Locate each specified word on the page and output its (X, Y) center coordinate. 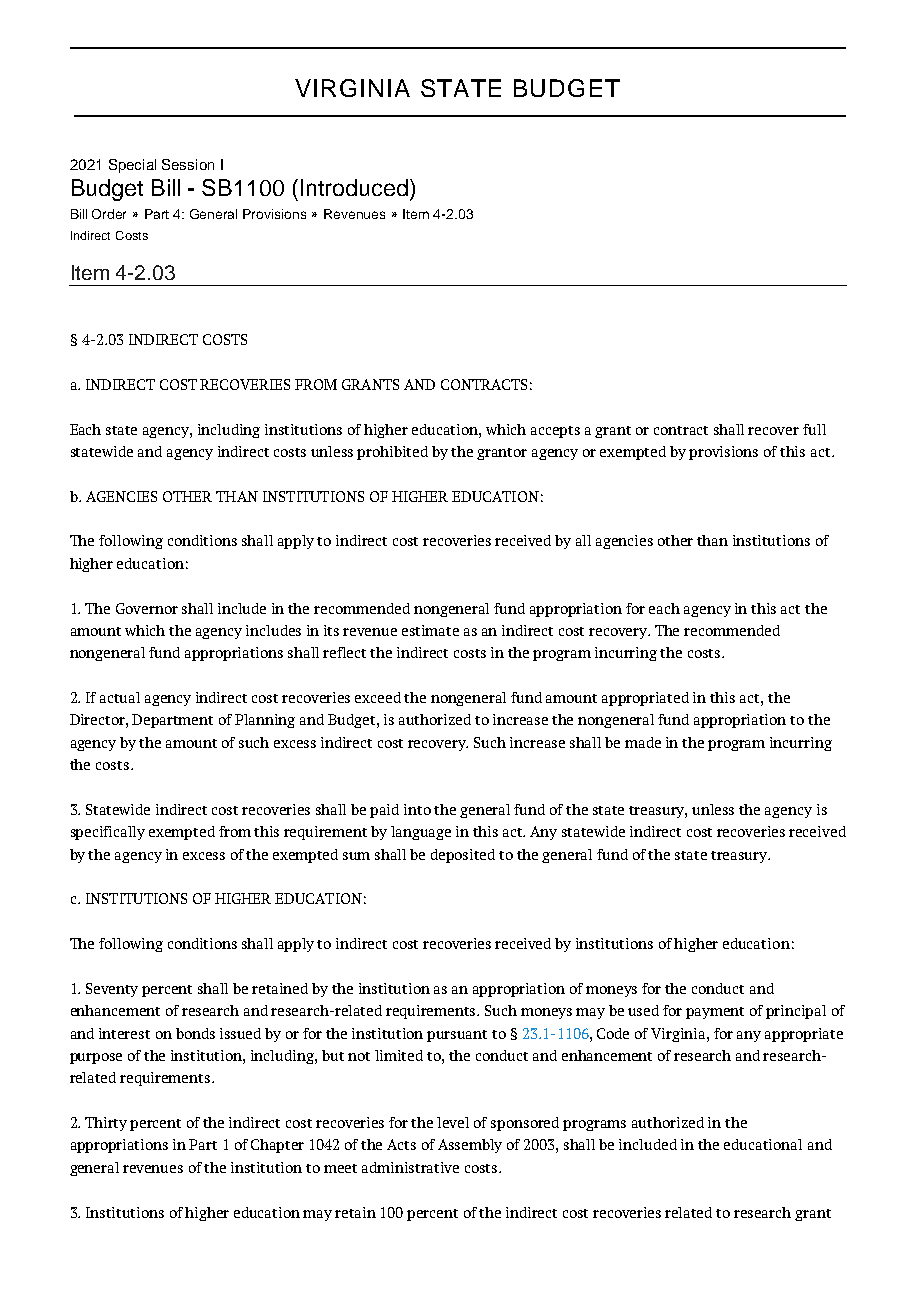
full (814, 429)
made (643, 742)
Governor (147, 608)
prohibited (392, 453)
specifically (108, 833)
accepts (555, 432)
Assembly (470, 1146)
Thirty (106, 1124)
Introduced (354, 187)
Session (188, 164)
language (421, 833)
